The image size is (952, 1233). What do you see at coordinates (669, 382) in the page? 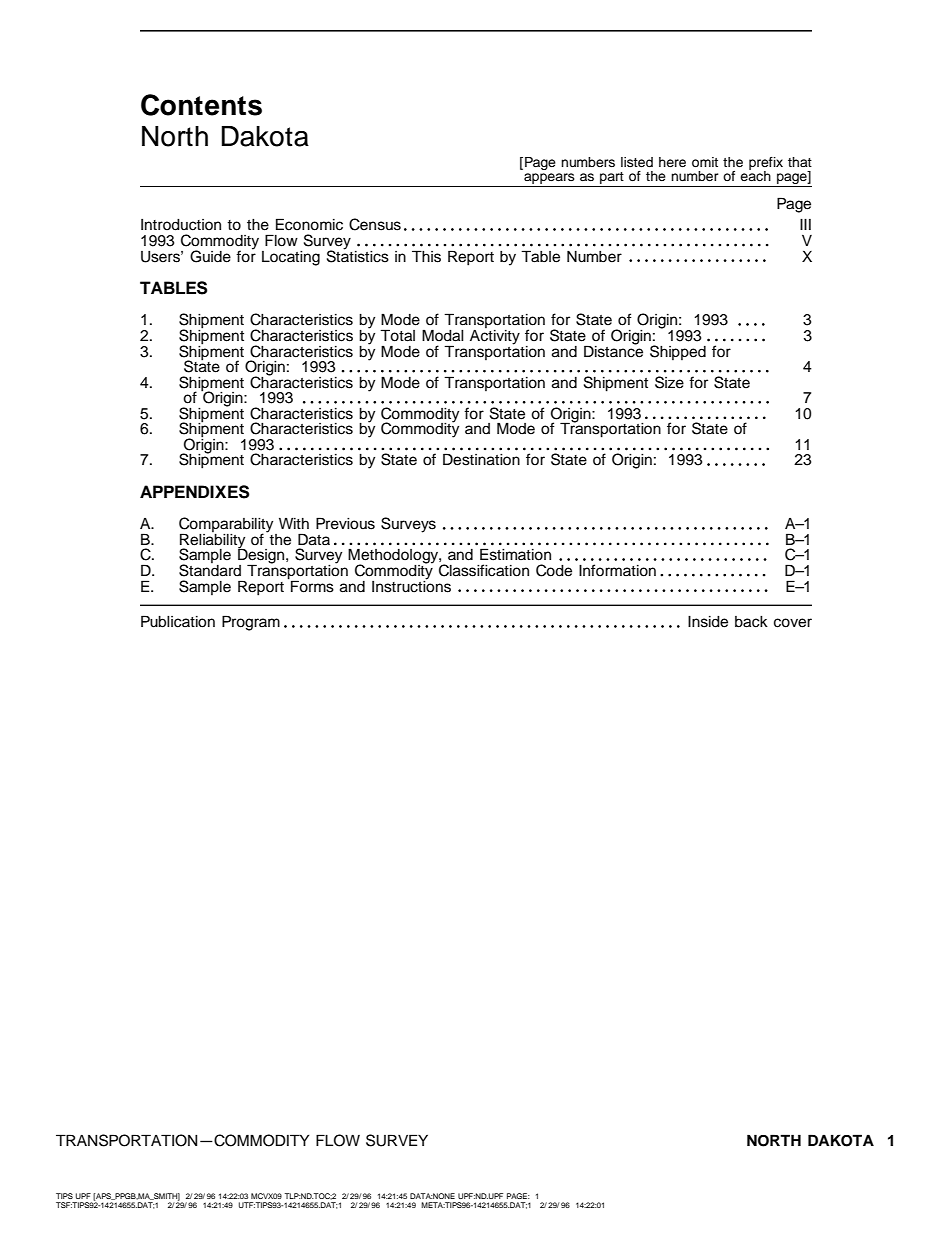
I see `Size` at bounding box center [669, 382].
